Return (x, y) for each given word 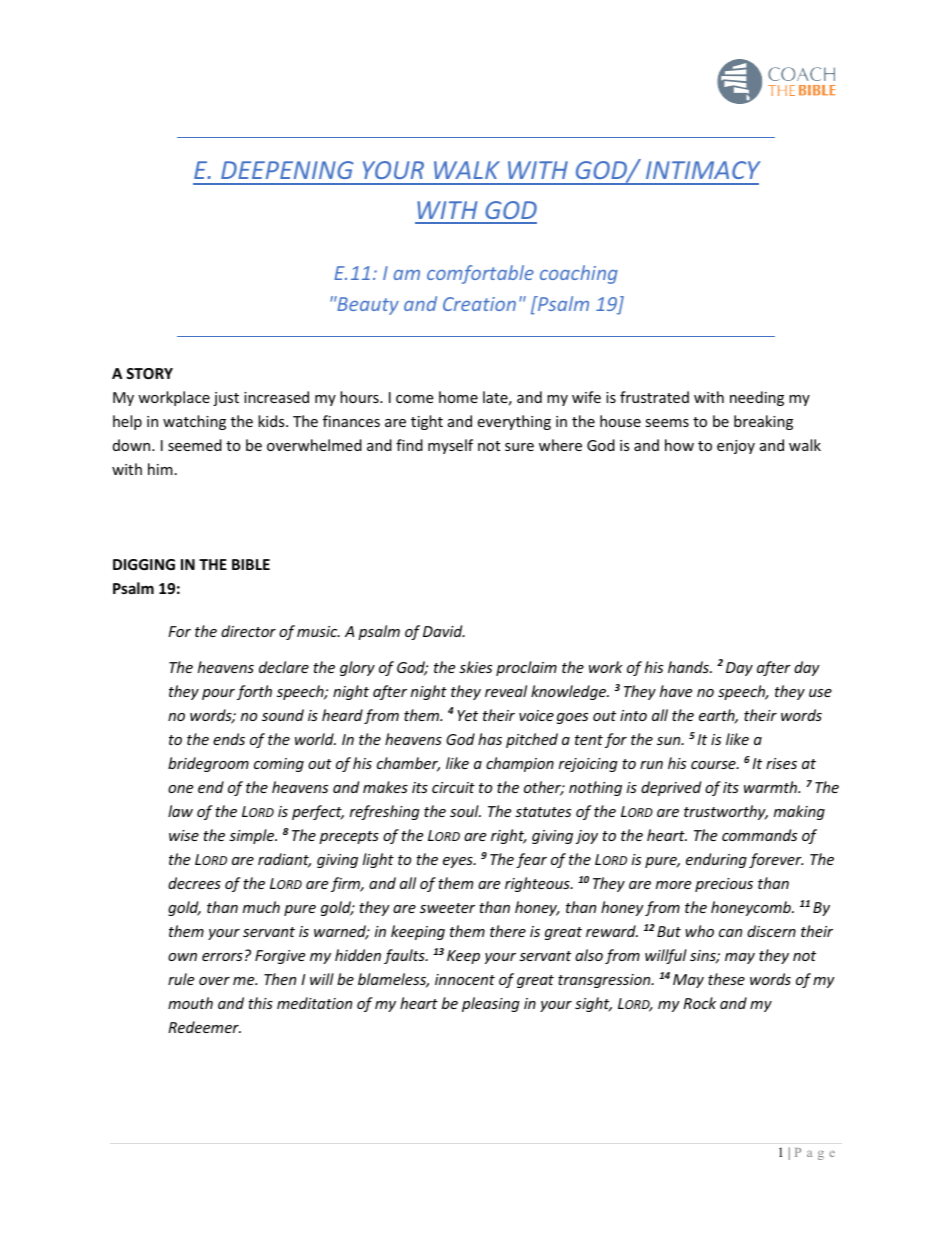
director (248, 631)
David (444, 631)
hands (689, 667)
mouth (190, 1003)
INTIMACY (703, 170)
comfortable (480, 274)
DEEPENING (287, 170)
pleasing (491, 1004)
